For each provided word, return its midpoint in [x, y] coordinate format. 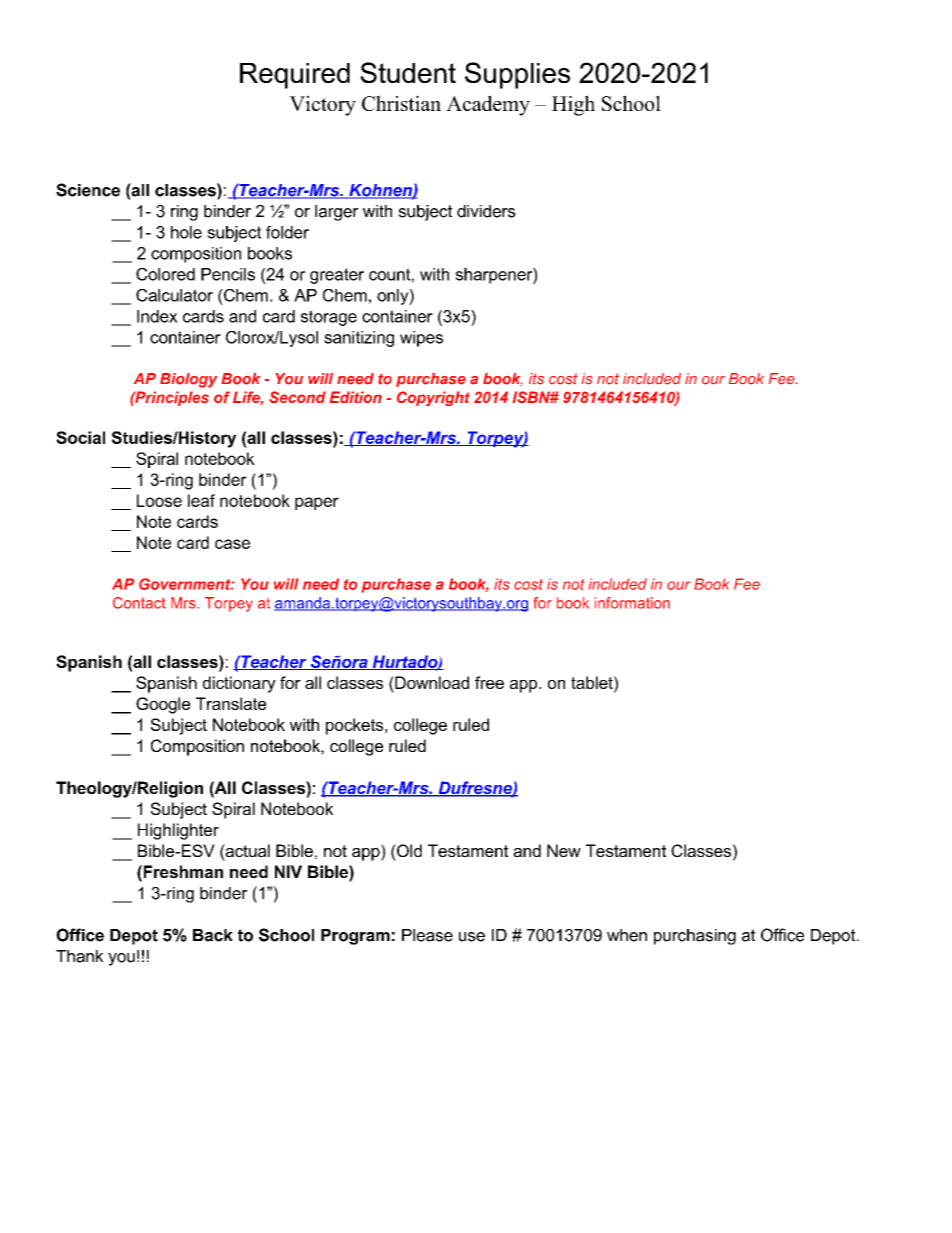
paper [317, 503]
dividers [486, 211]
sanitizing [359, 339]
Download [431, 684]
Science [88, 190]
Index [157, 316]
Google [163, 705]
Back [213, 935]
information [632, 603]
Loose [159, 500]
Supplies [517, 75]
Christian [401, 103]
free [489, 682]
